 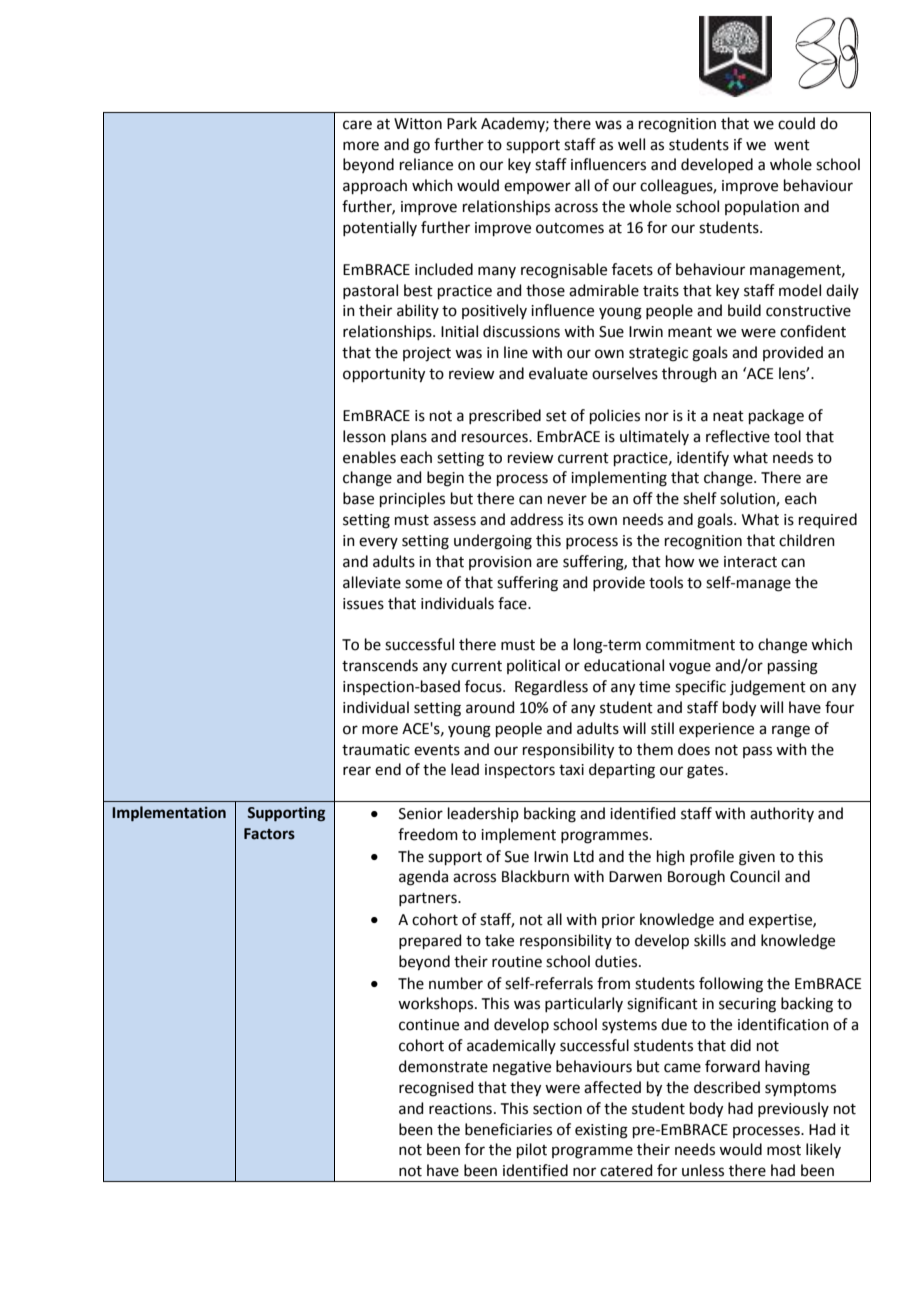 I want to click on recognised, so click(x=436, y=1089).
